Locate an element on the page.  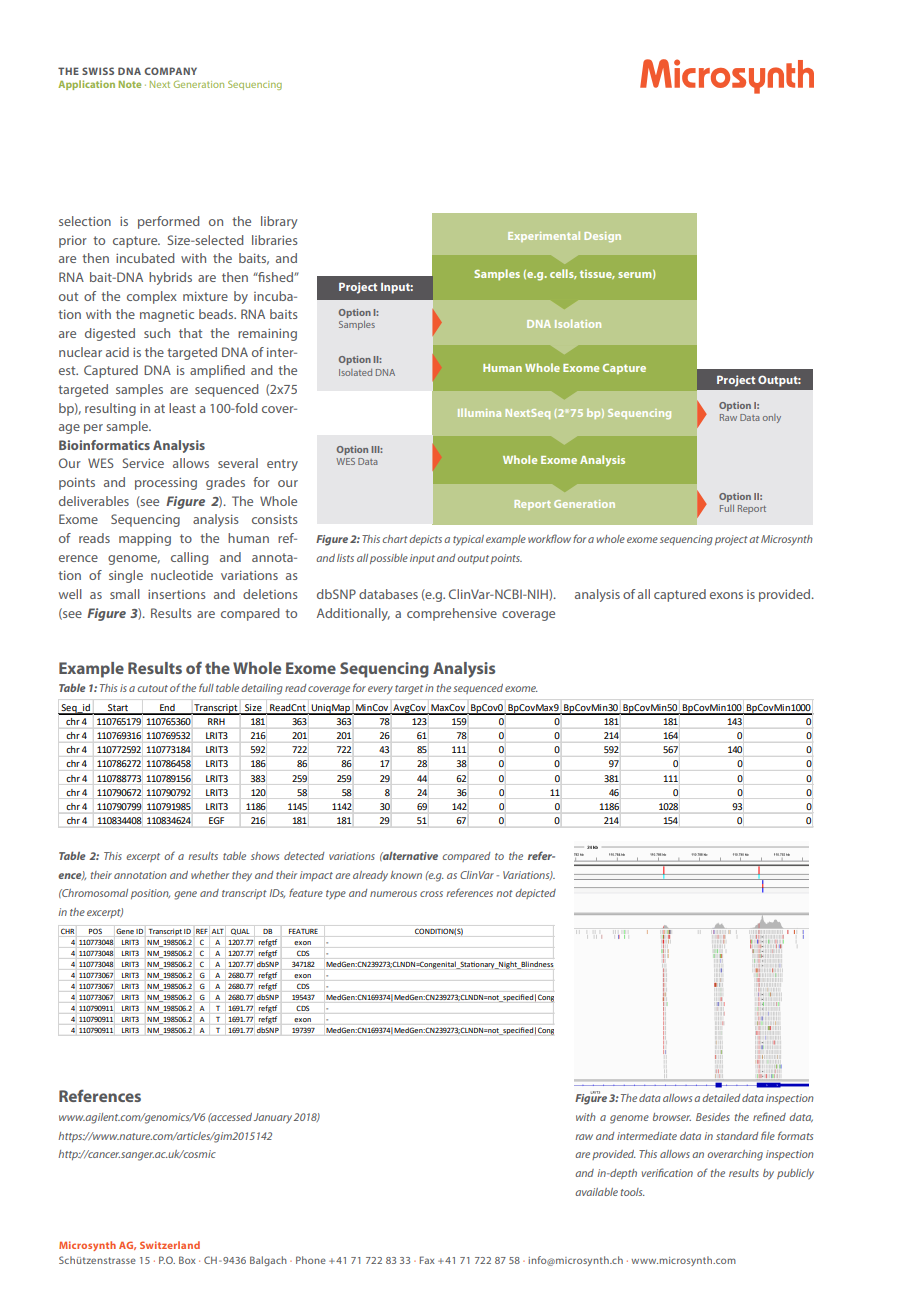
Design is located at coordinates (603, 237).
